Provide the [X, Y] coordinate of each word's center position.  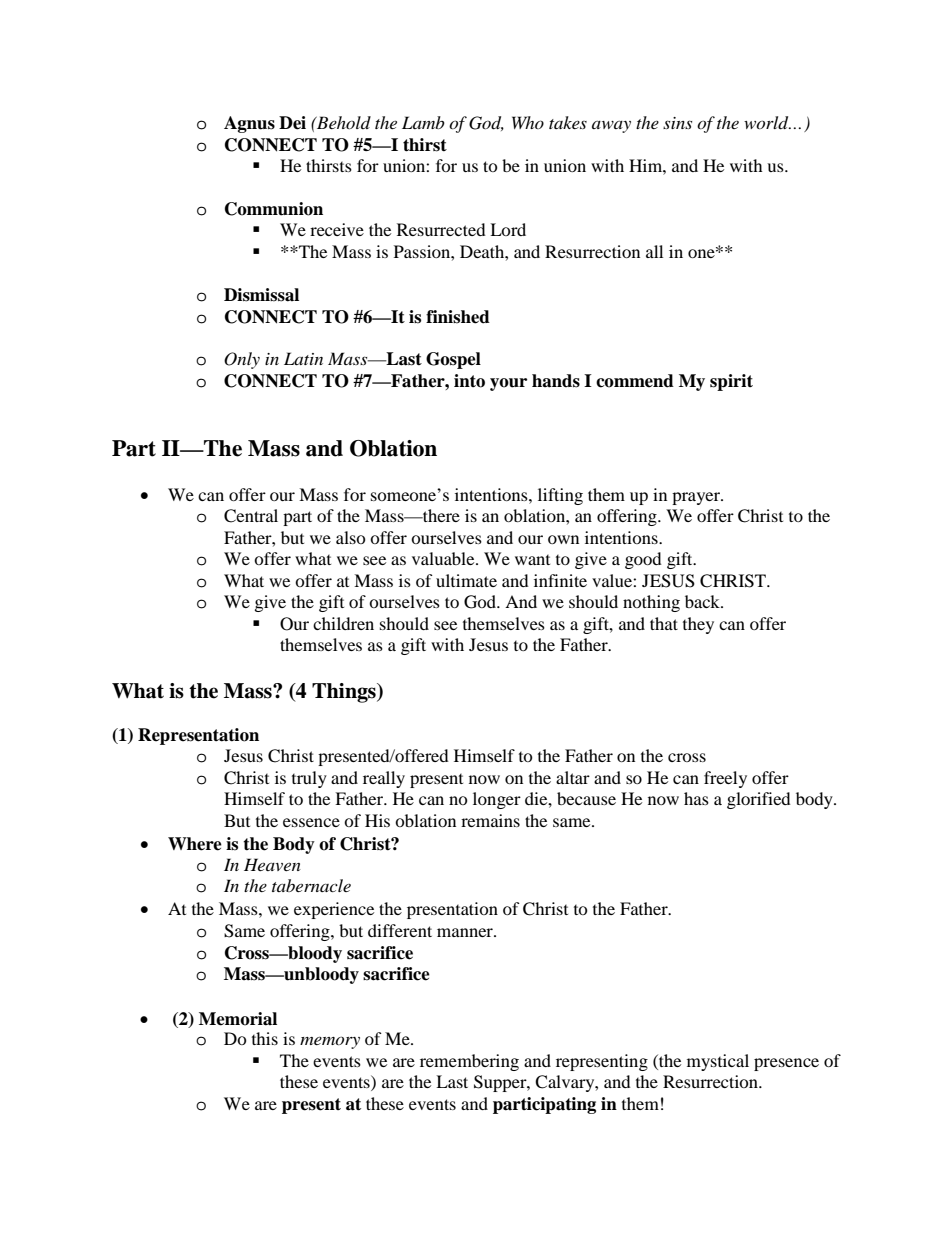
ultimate [466, 580]
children [343, 623]
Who [528, 122]
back [704, 601]
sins [677, 123]
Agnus [249, 124]
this [265, 1038]
